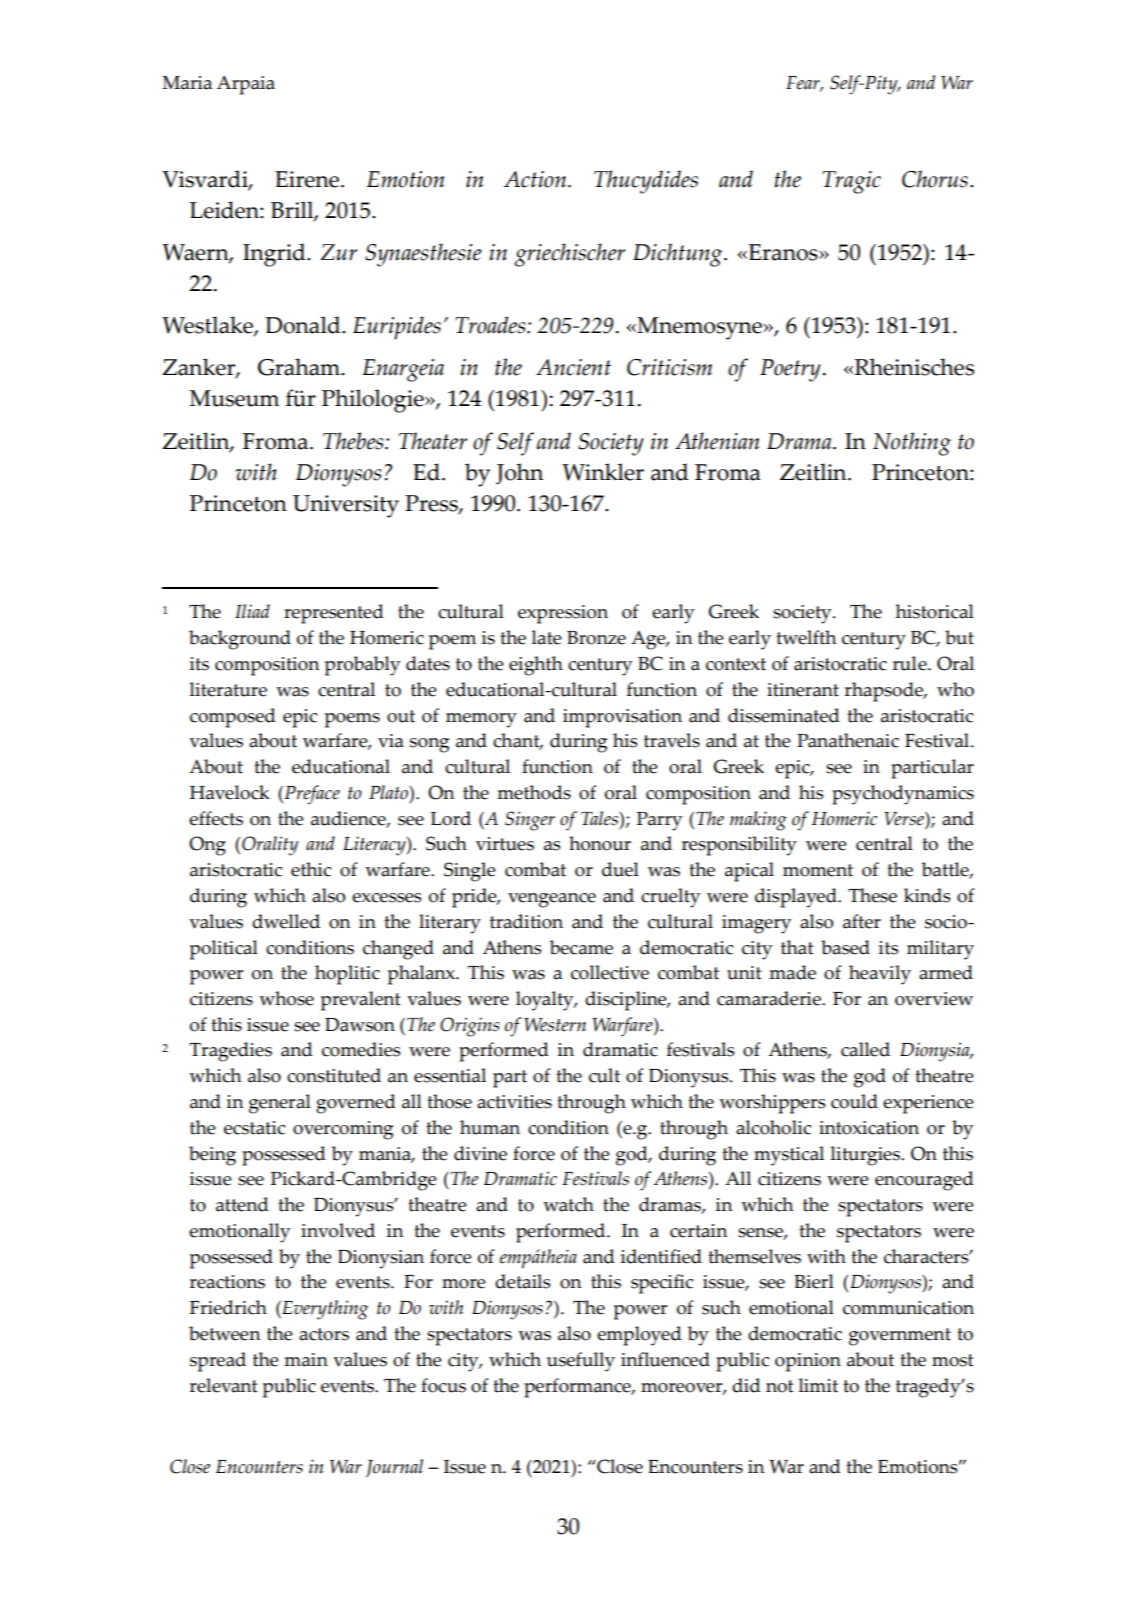 The width and height of the screenshot is (1137, 1608). What do you see at coordinates (230, 792) in the screenshot?
I see `Havelock` at bounding box center [230, 792].
